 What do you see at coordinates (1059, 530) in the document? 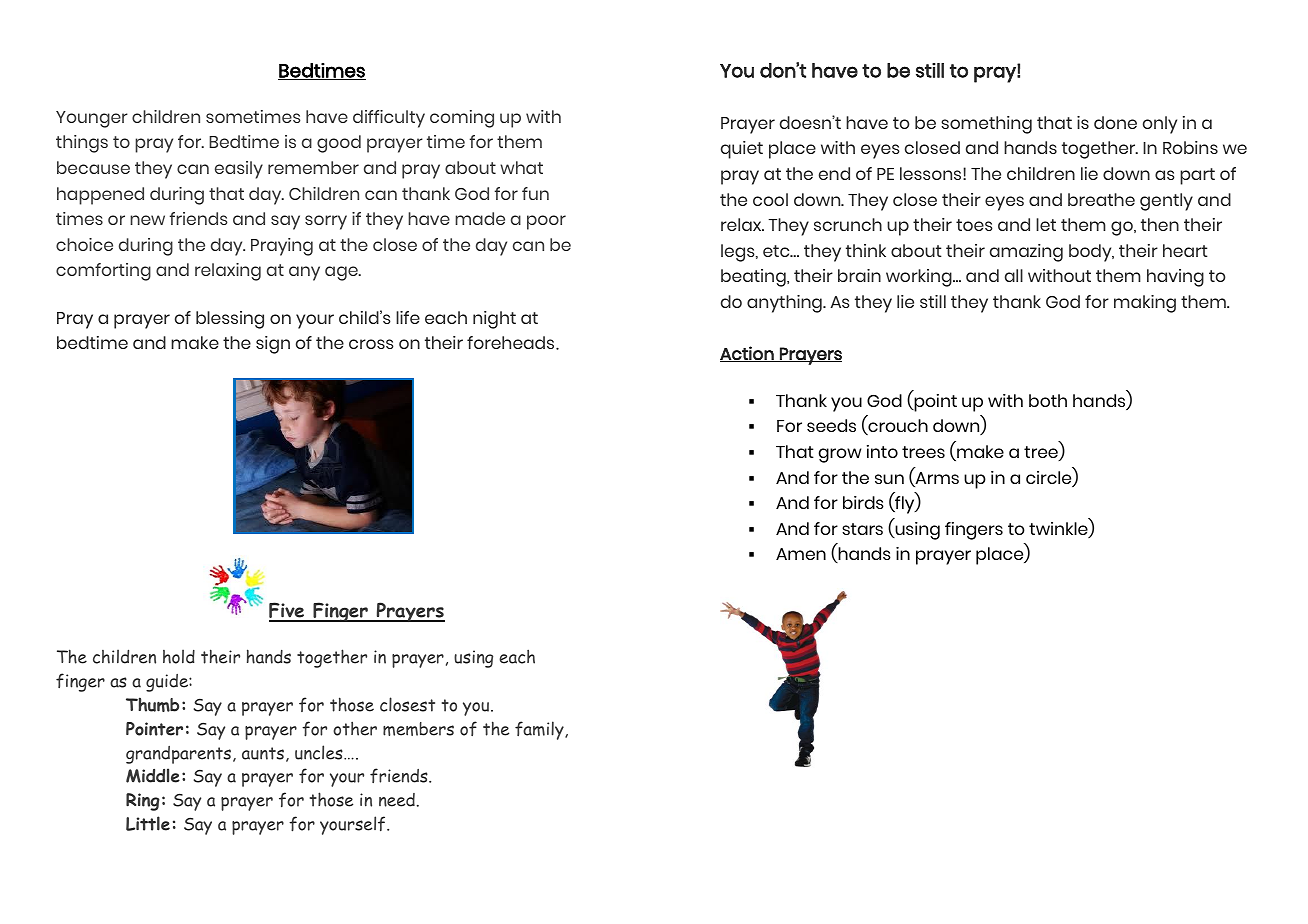
I see `twinkle` at bounding box center [1059, 530].
